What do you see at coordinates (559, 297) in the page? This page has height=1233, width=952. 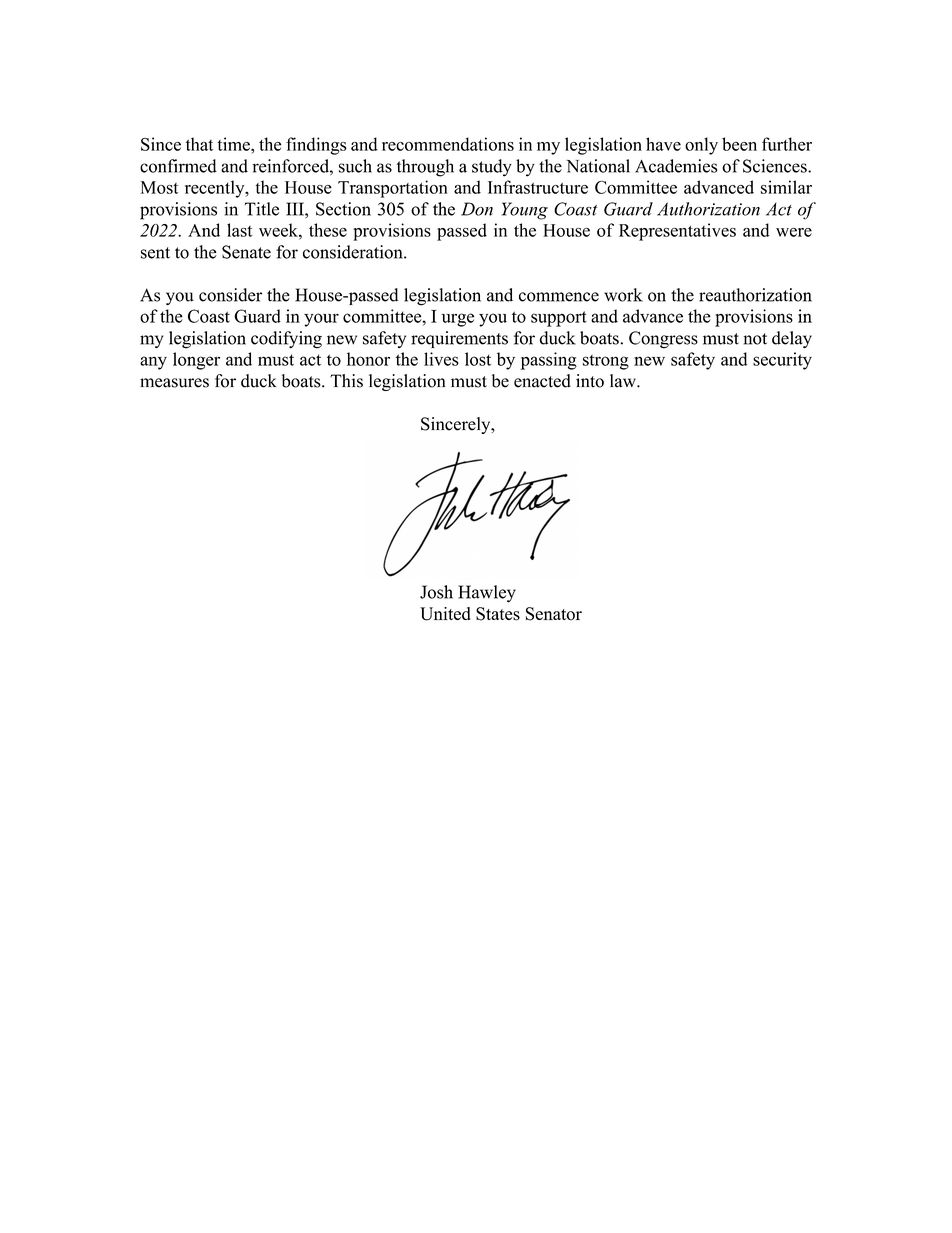 I see `commence` at bounding box center [559, 297].
